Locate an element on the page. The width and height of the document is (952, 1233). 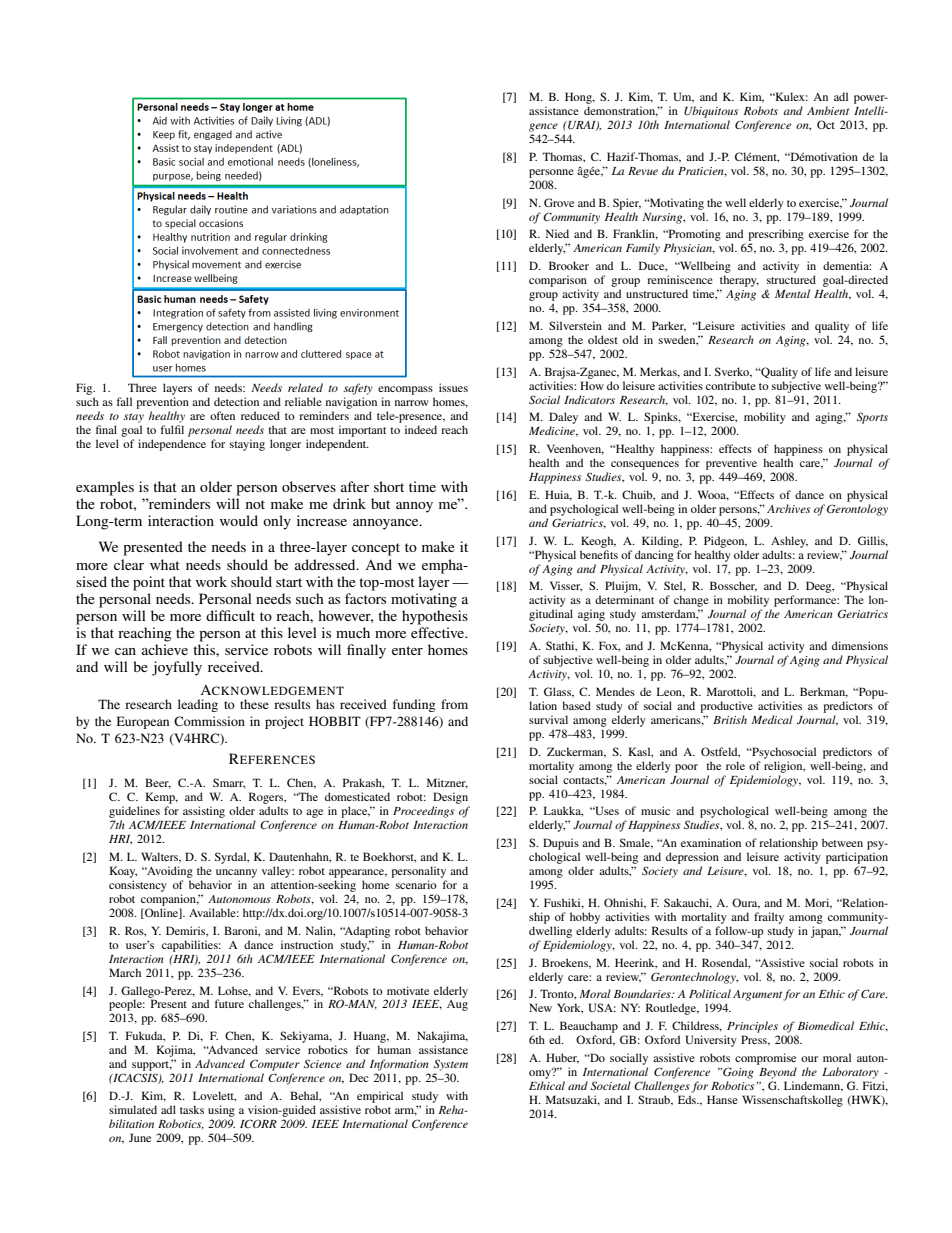
Grove is located at coordinates (559, 202).
